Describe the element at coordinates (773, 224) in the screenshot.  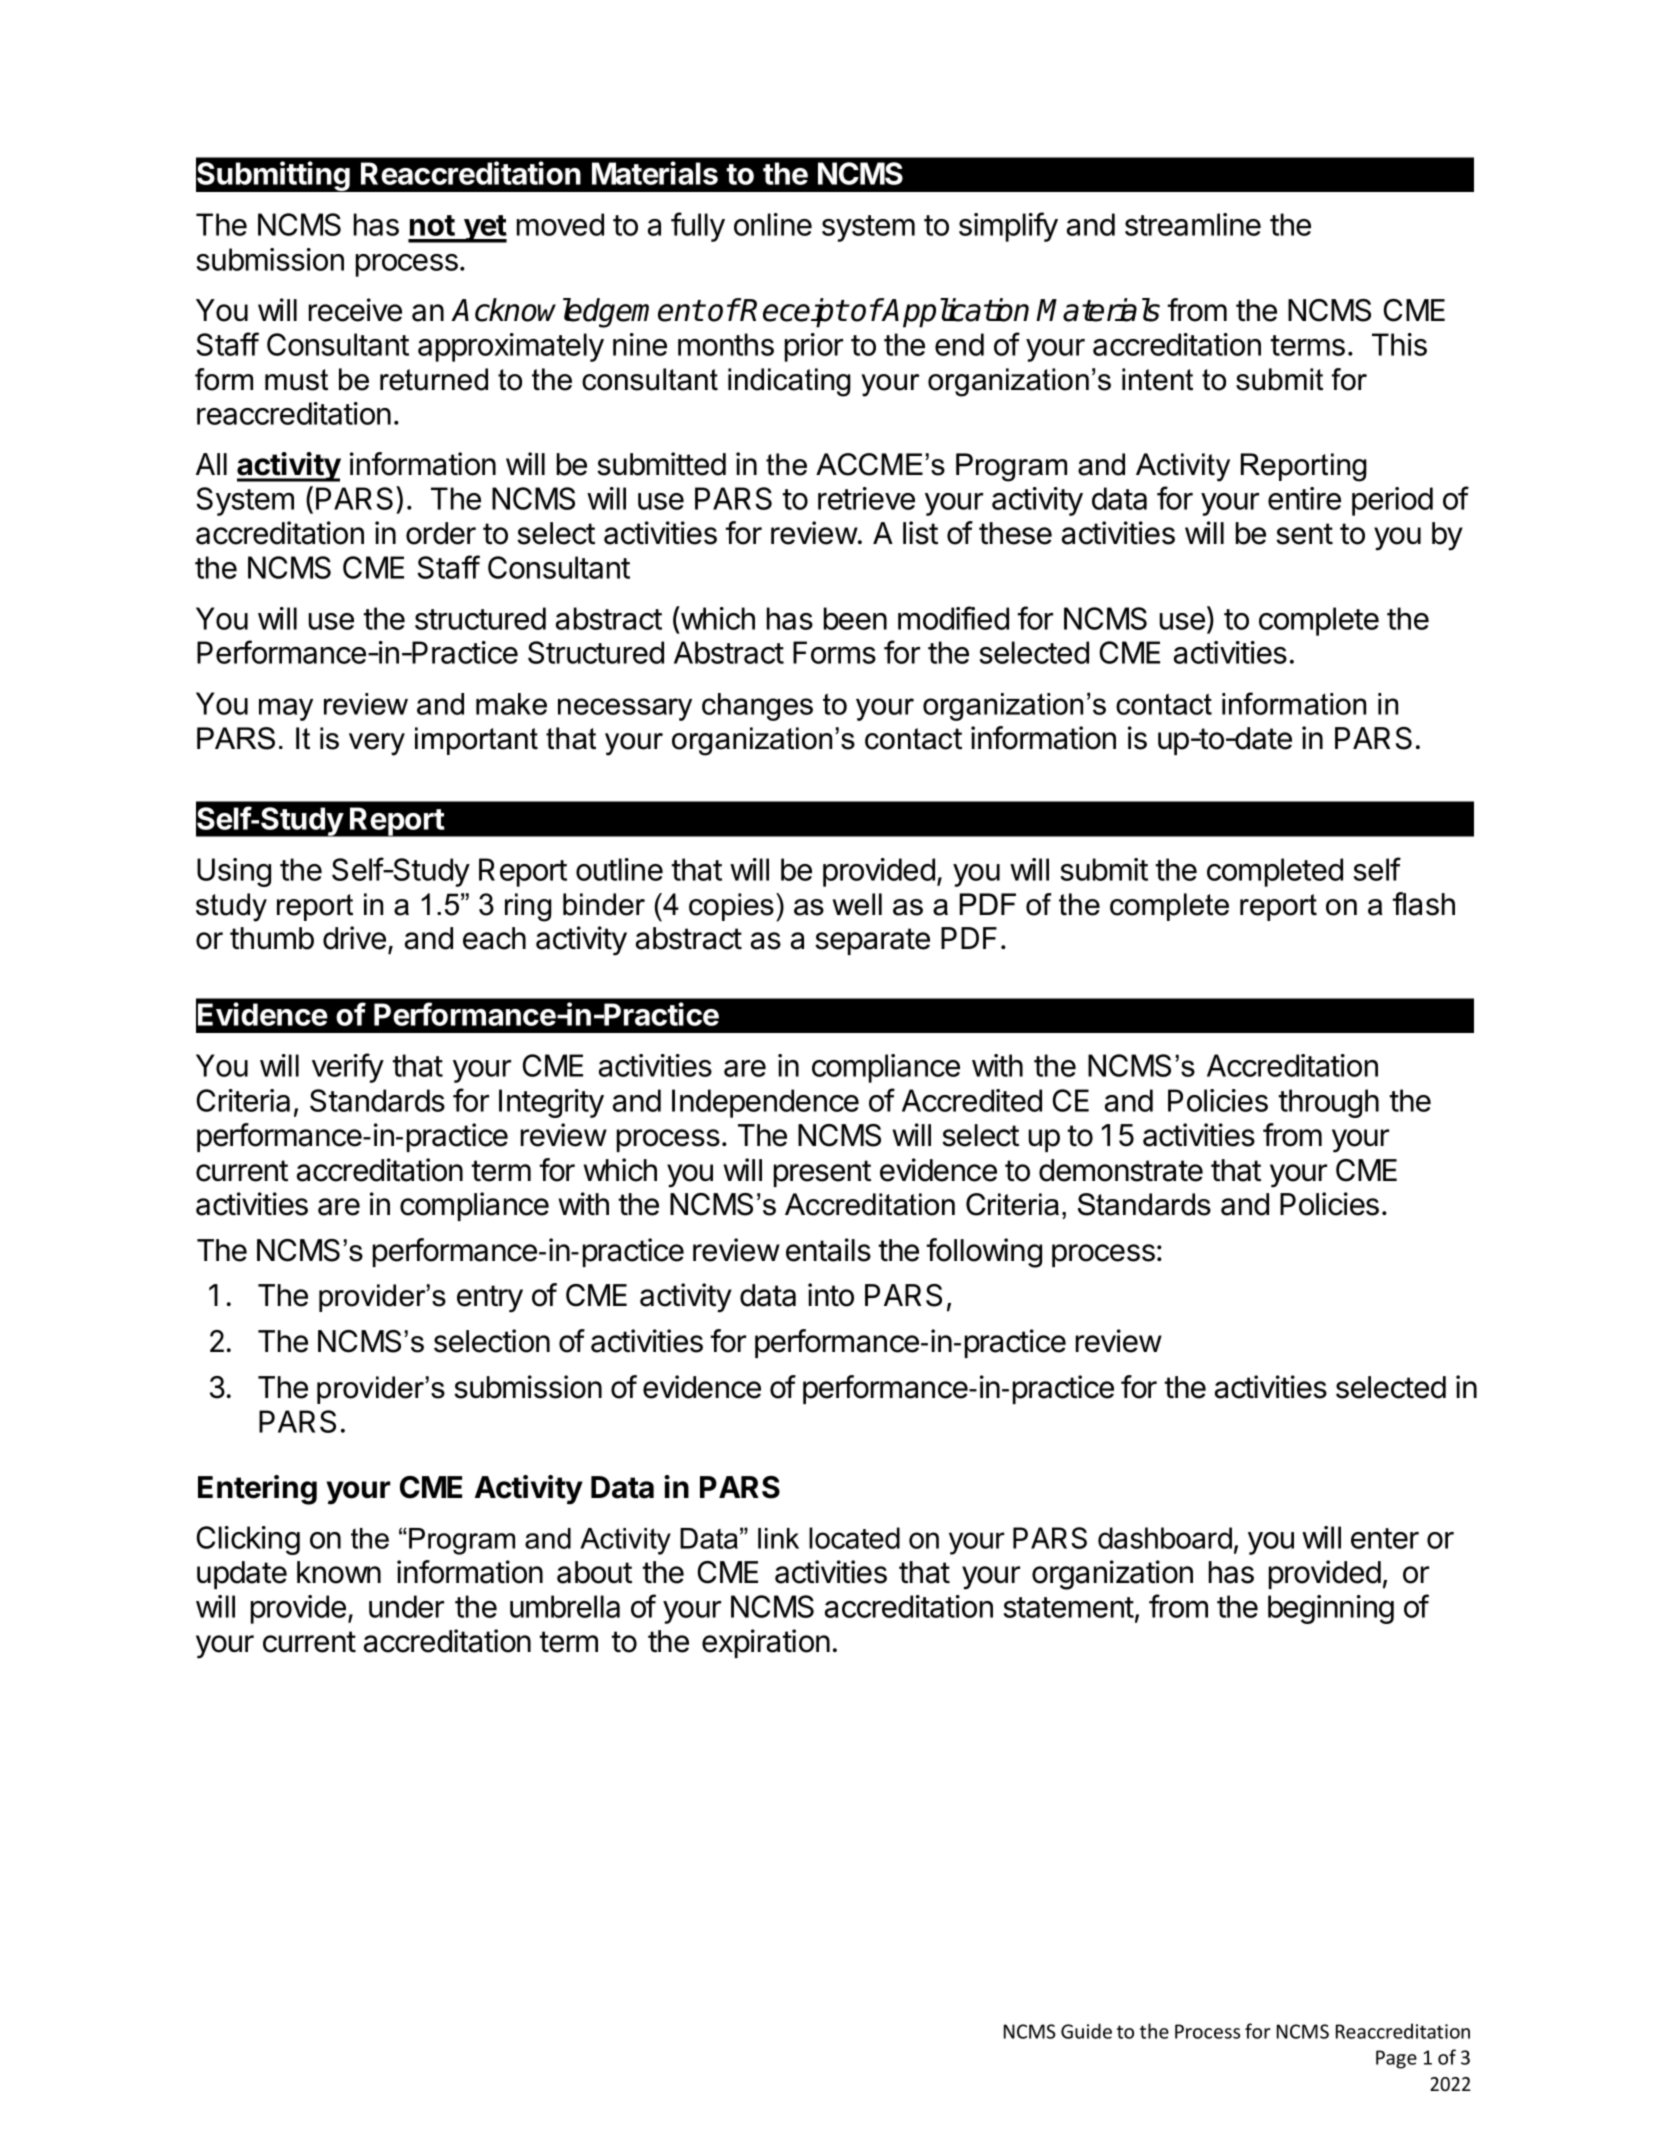
I see `online` at that location.
